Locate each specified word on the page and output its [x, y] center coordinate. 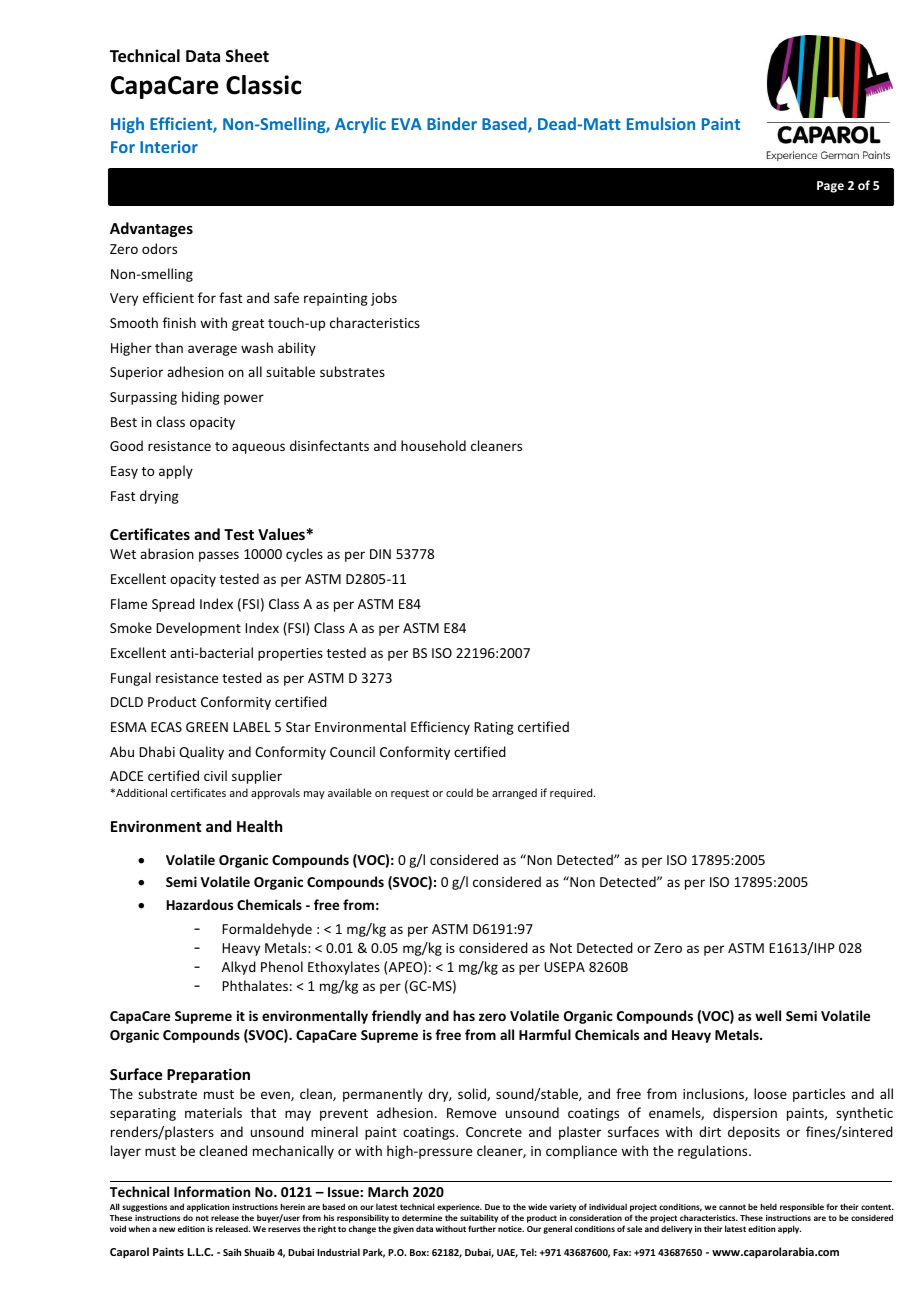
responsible [802, 1207]
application [208, 1207]
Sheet [247, 56]
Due [492, 1207]
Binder [452, 123]
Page [830, 187]
